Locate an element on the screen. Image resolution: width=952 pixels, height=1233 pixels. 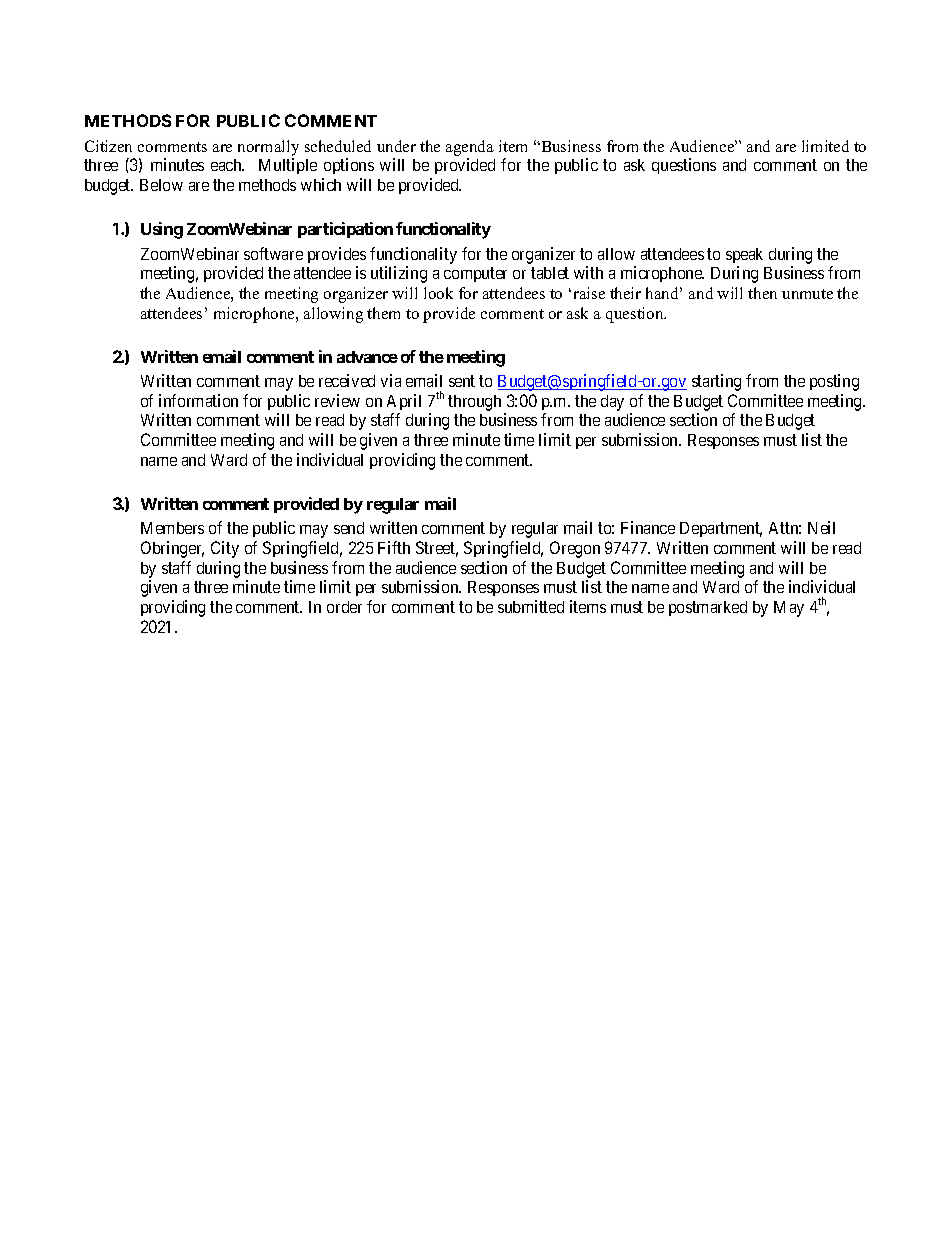
Members is located at coordinates (172, 528).
